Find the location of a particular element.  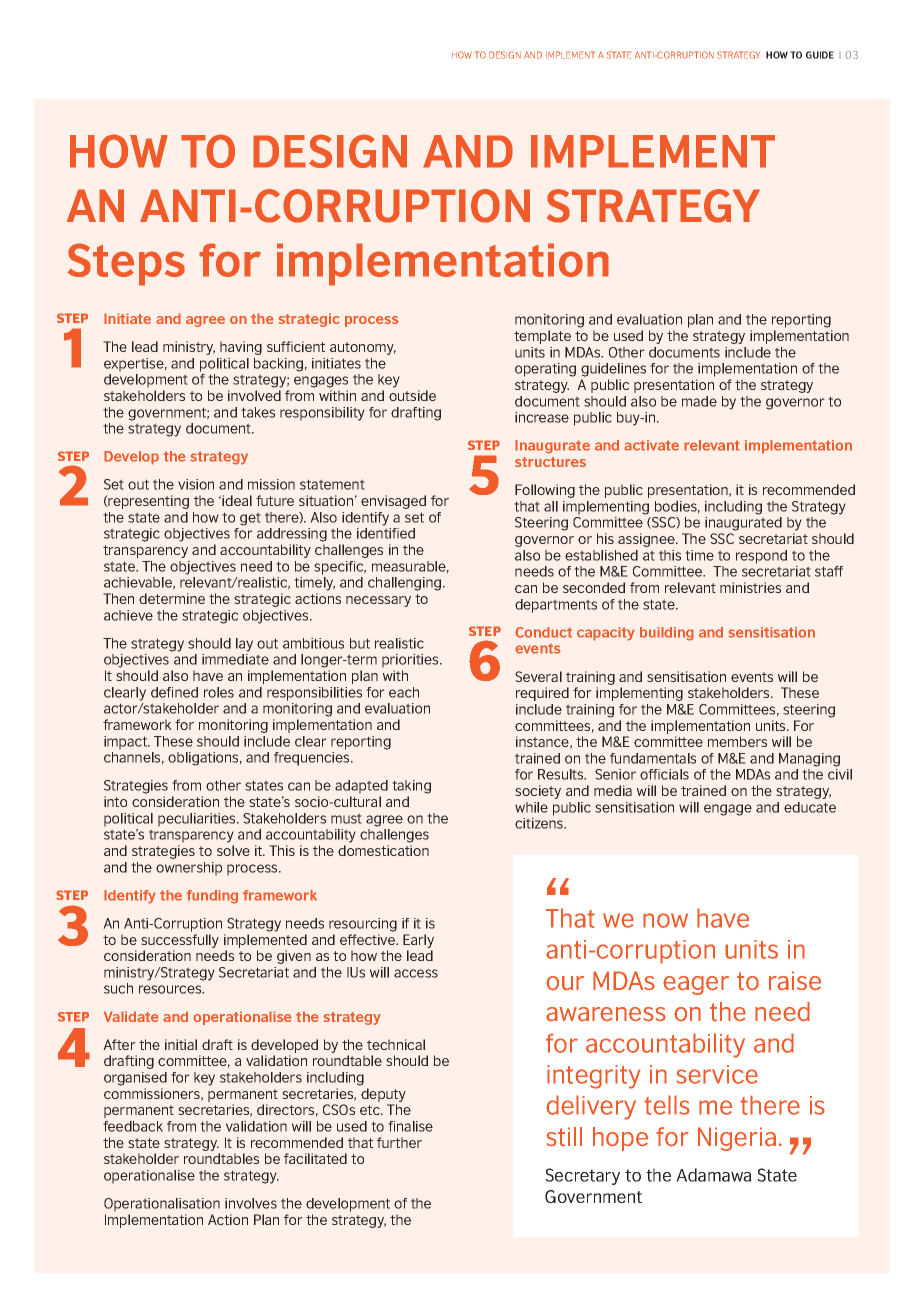

having is located at coordinates (241, 348).
